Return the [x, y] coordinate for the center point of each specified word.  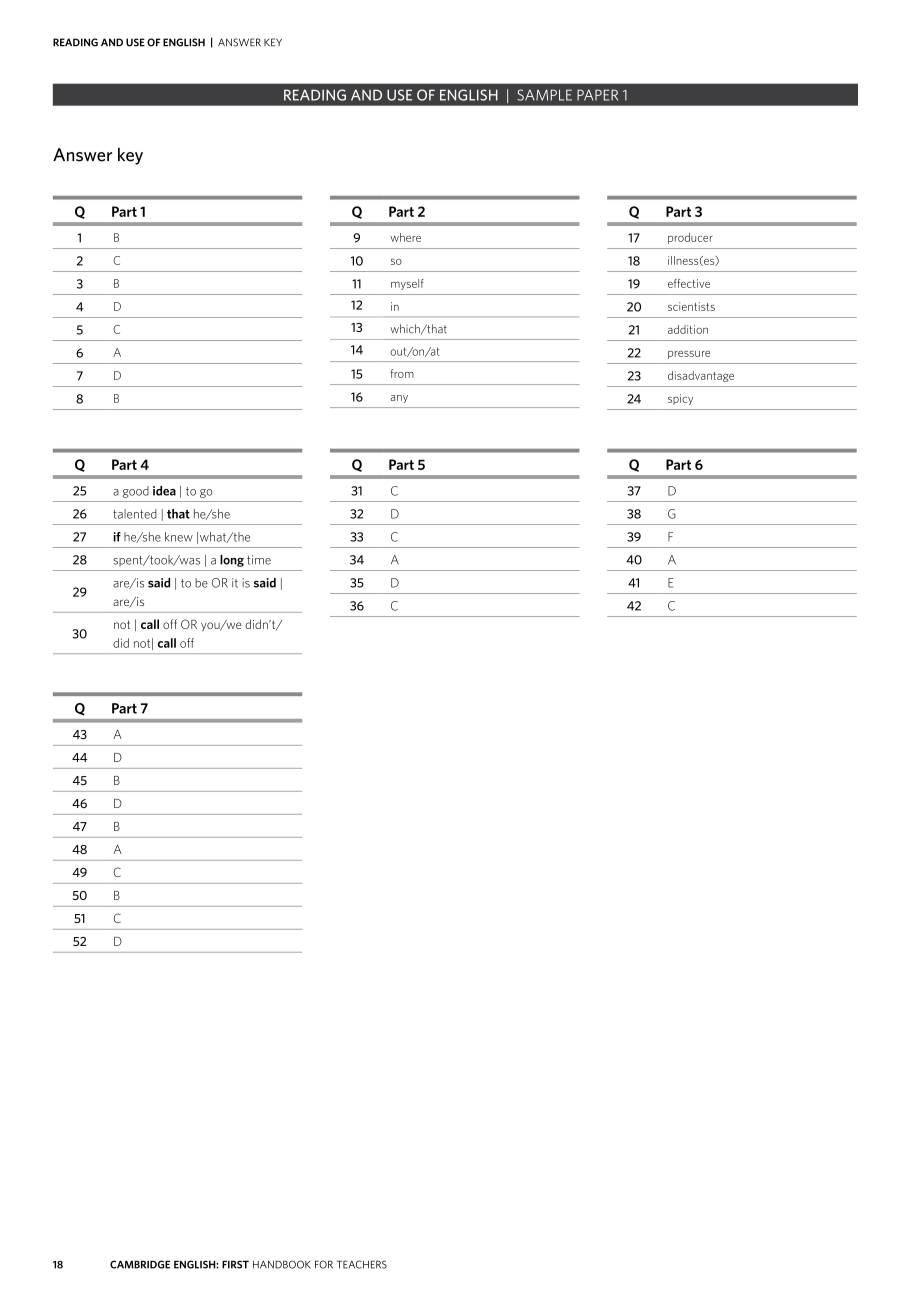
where [405, 237]
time [259, 560]
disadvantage [701, 376]
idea [164, 491]
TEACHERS [361, 1264]
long [232, 561]
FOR [324, 1264]
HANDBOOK [282, 1264]
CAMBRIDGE [140, 1264]
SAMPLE [544, 95]
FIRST [235, 1264]
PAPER [597, 95]
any [399, 399]
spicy [680, 399]
